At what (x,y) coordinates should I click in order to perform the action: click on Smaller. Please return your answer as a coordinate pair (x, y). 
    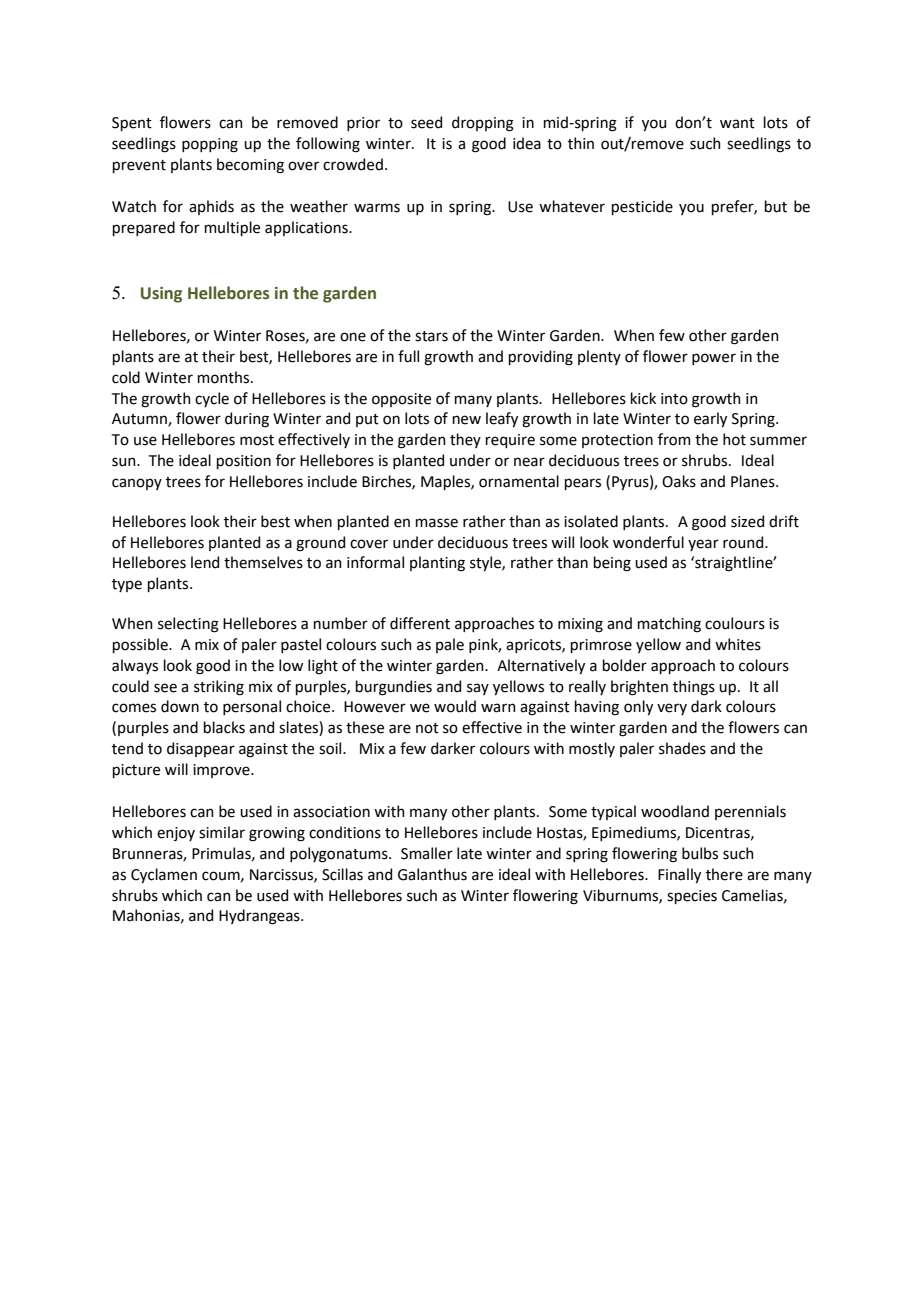
    Looking at the image, I should click on (427, 853).
